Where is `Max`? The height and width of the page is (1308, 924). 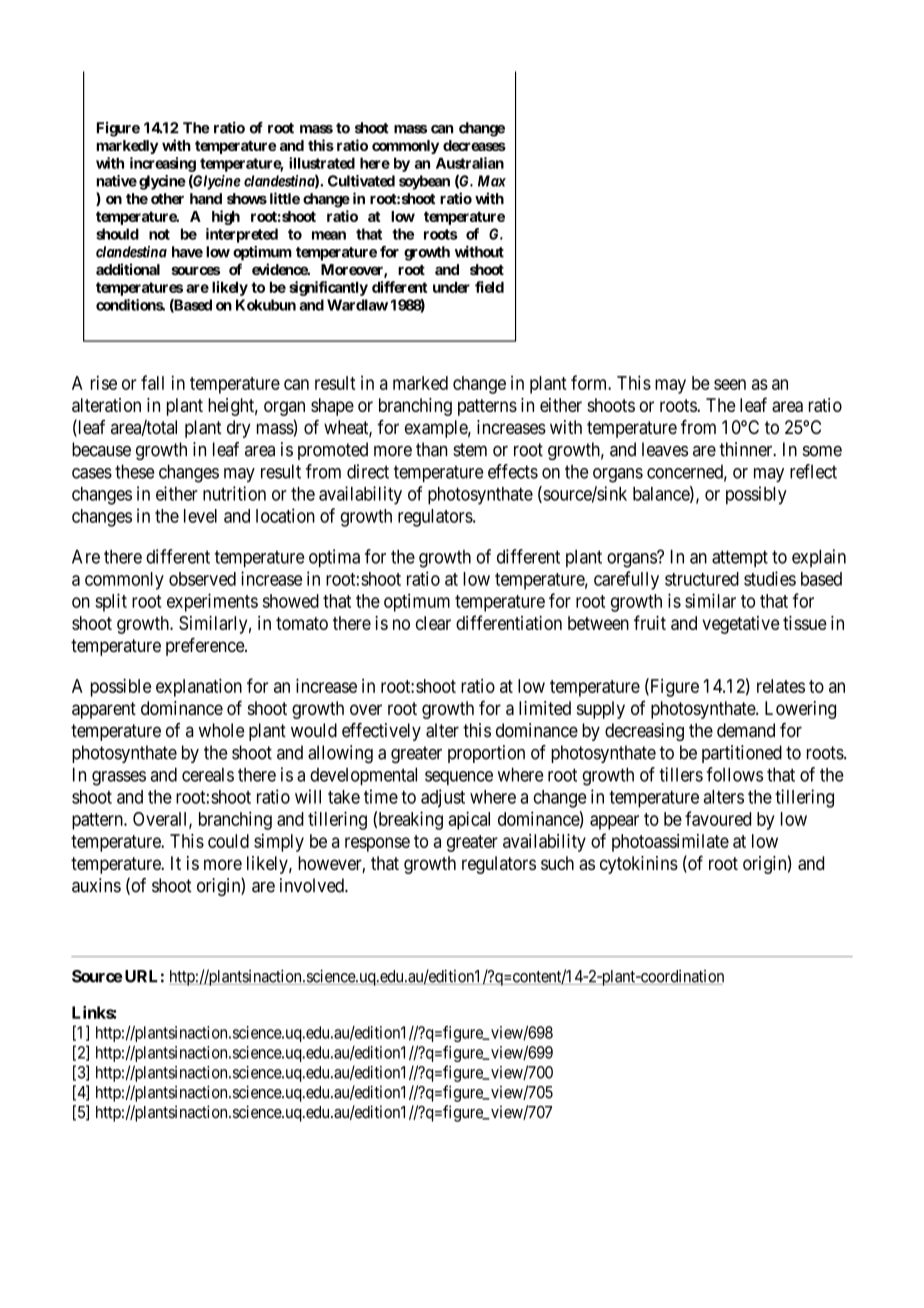 Max is located at coordinates (492, 181).
